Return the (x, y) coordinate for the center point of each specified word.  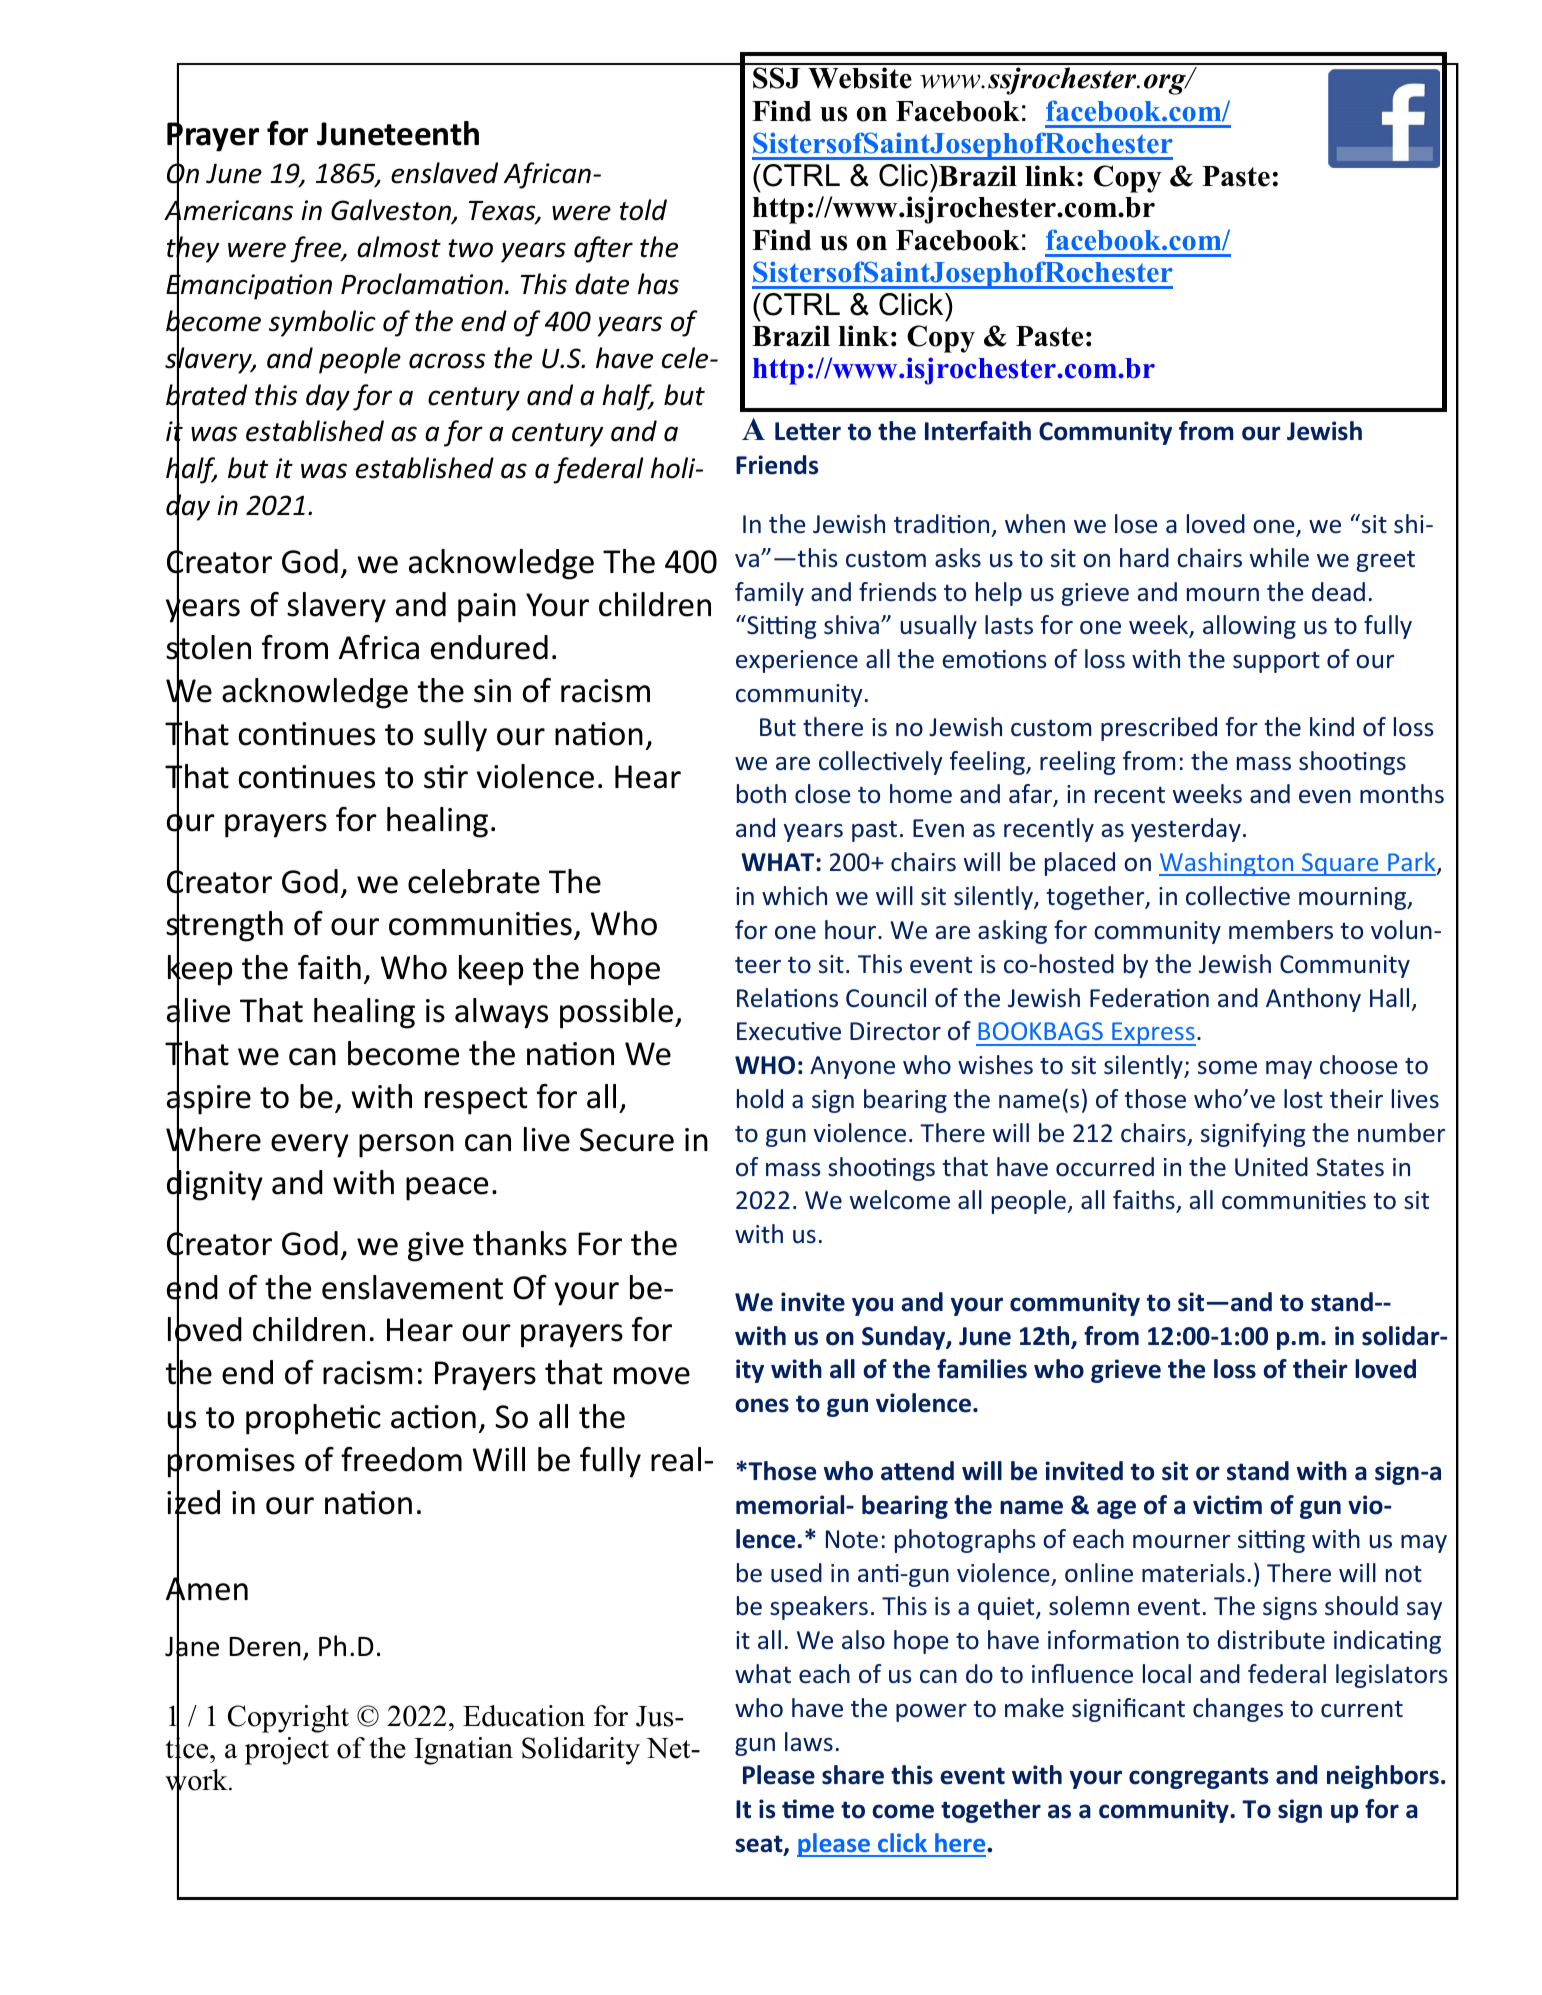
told (643, 210)
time (808, 1809)
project (287, 1751)
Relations (787, 998)
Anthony (1313, 1000)
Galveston (392, 211)
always (501, 1013)
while (1279, 558)
